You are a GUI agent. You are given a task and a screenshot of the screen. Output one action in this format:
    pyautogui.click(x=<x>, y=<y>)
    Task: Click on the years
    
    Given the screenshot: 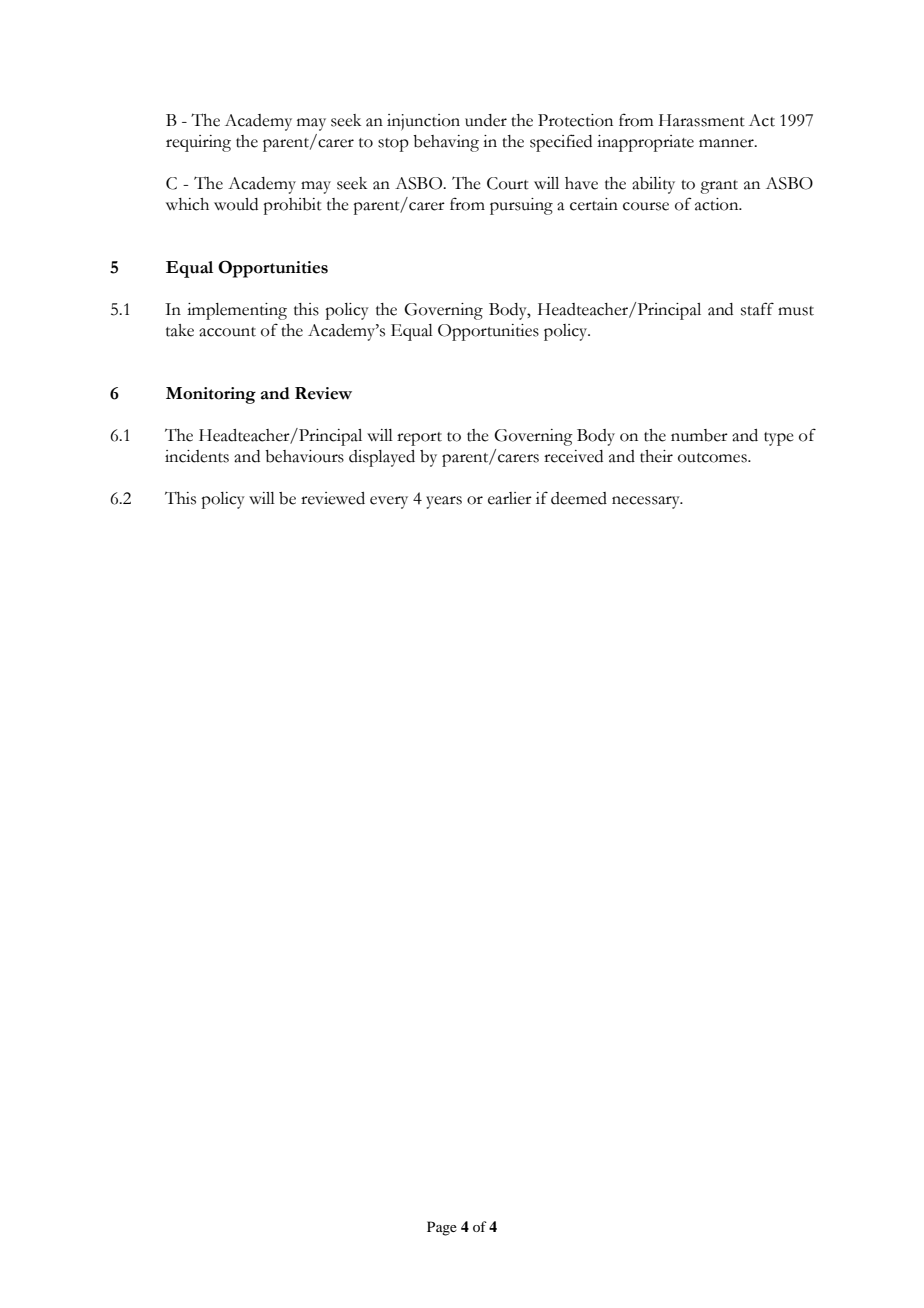 What is the action you would take?
    pyautogui.click(x=444, y=502)
